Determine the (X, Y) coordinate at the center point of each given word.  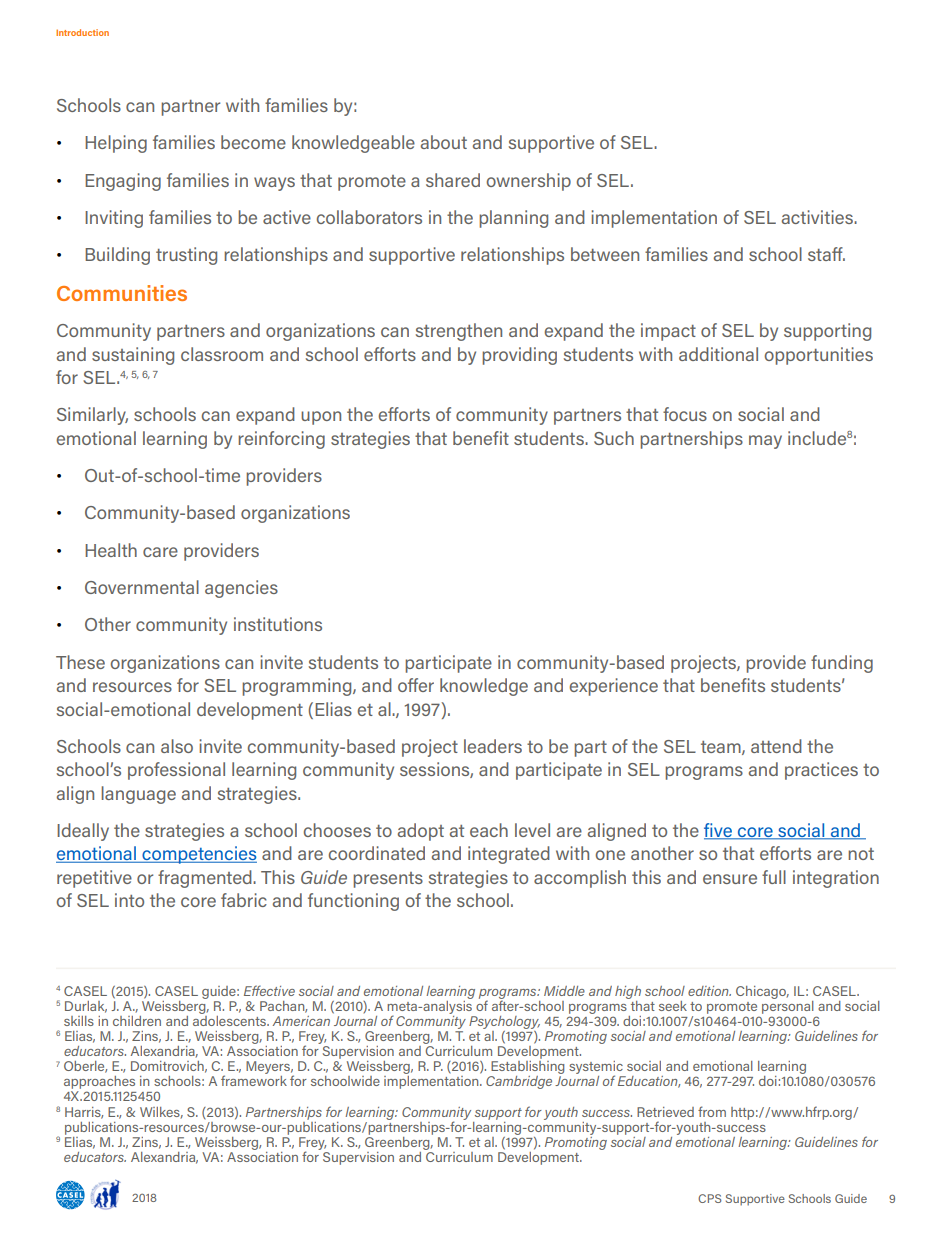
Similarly (92, 416)
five (719, 831)
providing (519, 356)
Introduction (82, 32)
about (444, 142)
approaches (99, 1084)
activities (818, 217)
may (765, 442)
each (489, 830)
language (138, 795)
